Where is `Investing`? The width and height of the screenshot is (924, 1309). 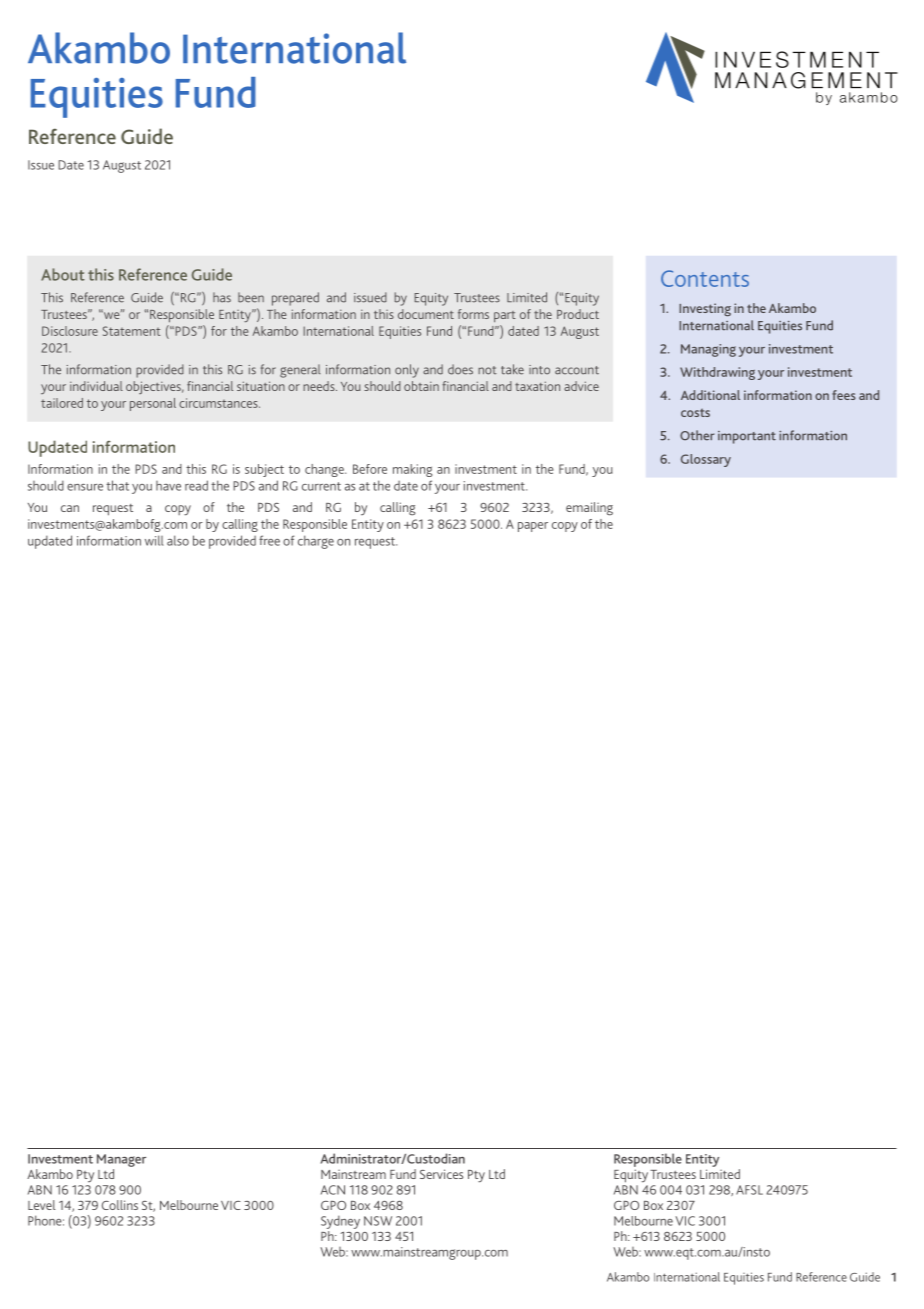 Investing is located at coordinates (705, 309).
